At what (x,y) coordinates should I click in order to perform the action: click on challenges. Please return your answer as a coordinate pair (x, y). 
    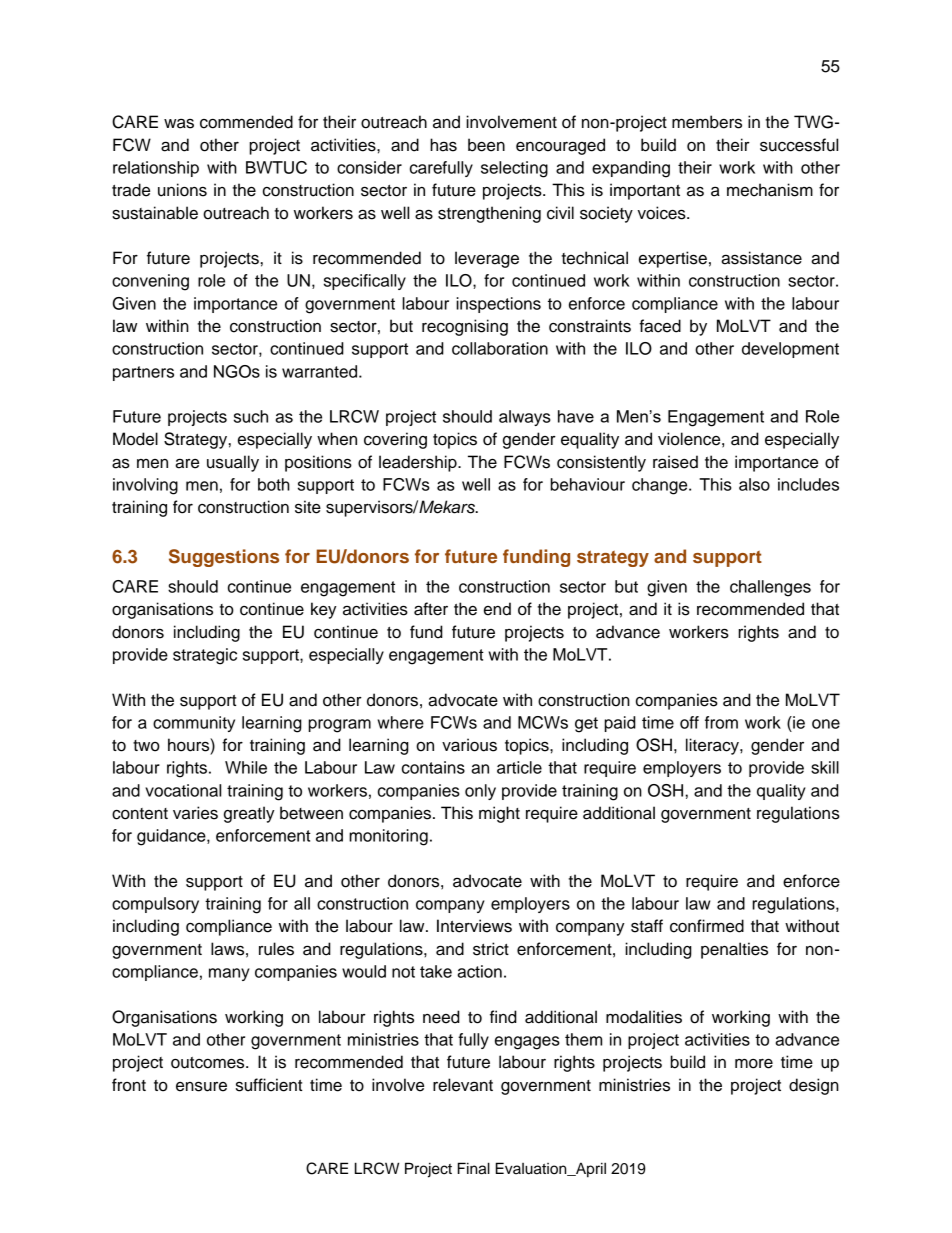
    Looking at the image, I should click on (770, 588).
